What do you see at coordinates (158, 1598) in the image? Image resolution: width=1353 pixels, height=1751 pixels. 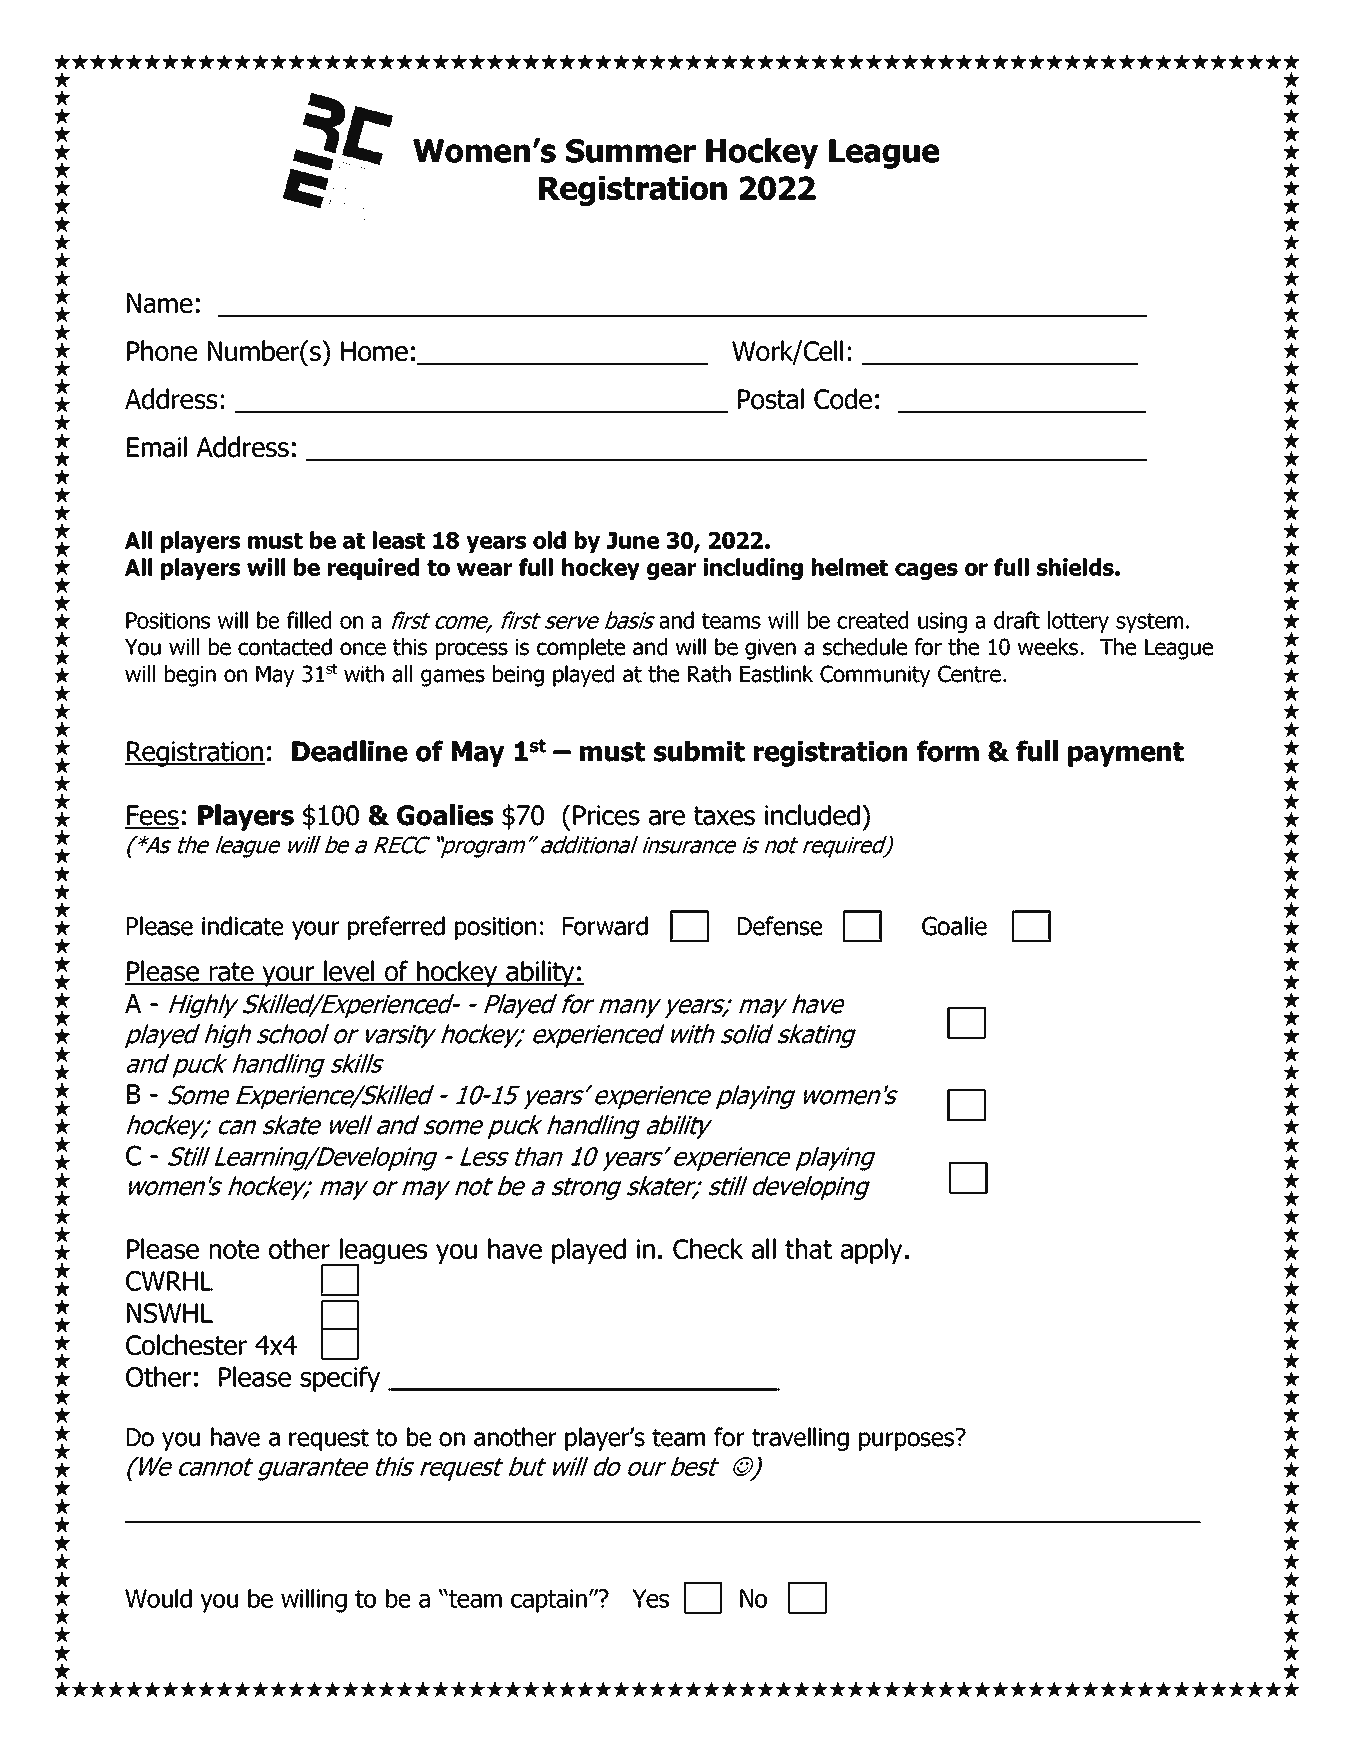 I see `Would` at bounding box center [158, 1598].
